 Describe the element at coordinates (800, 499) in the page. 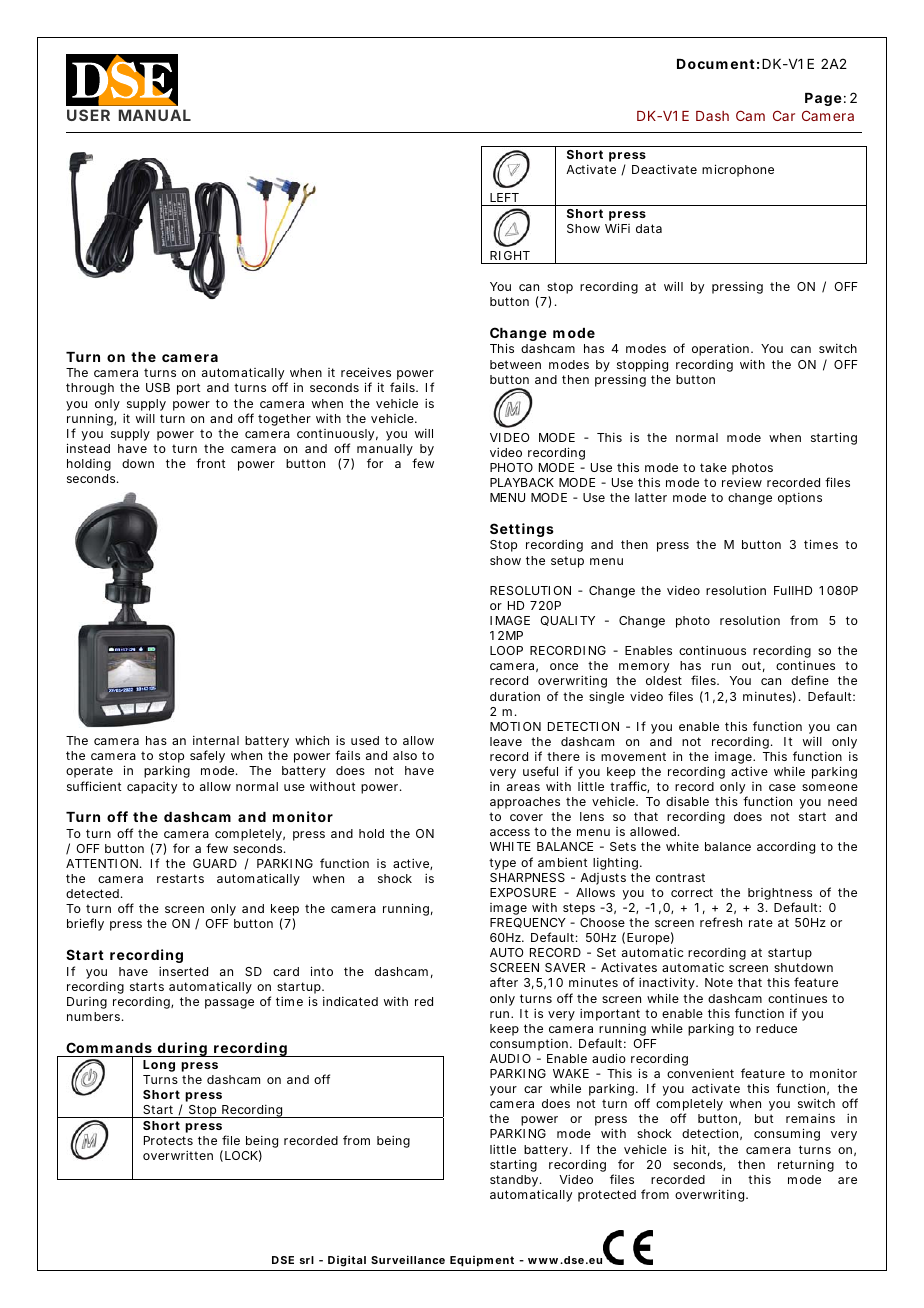

I see `options` at that location.
